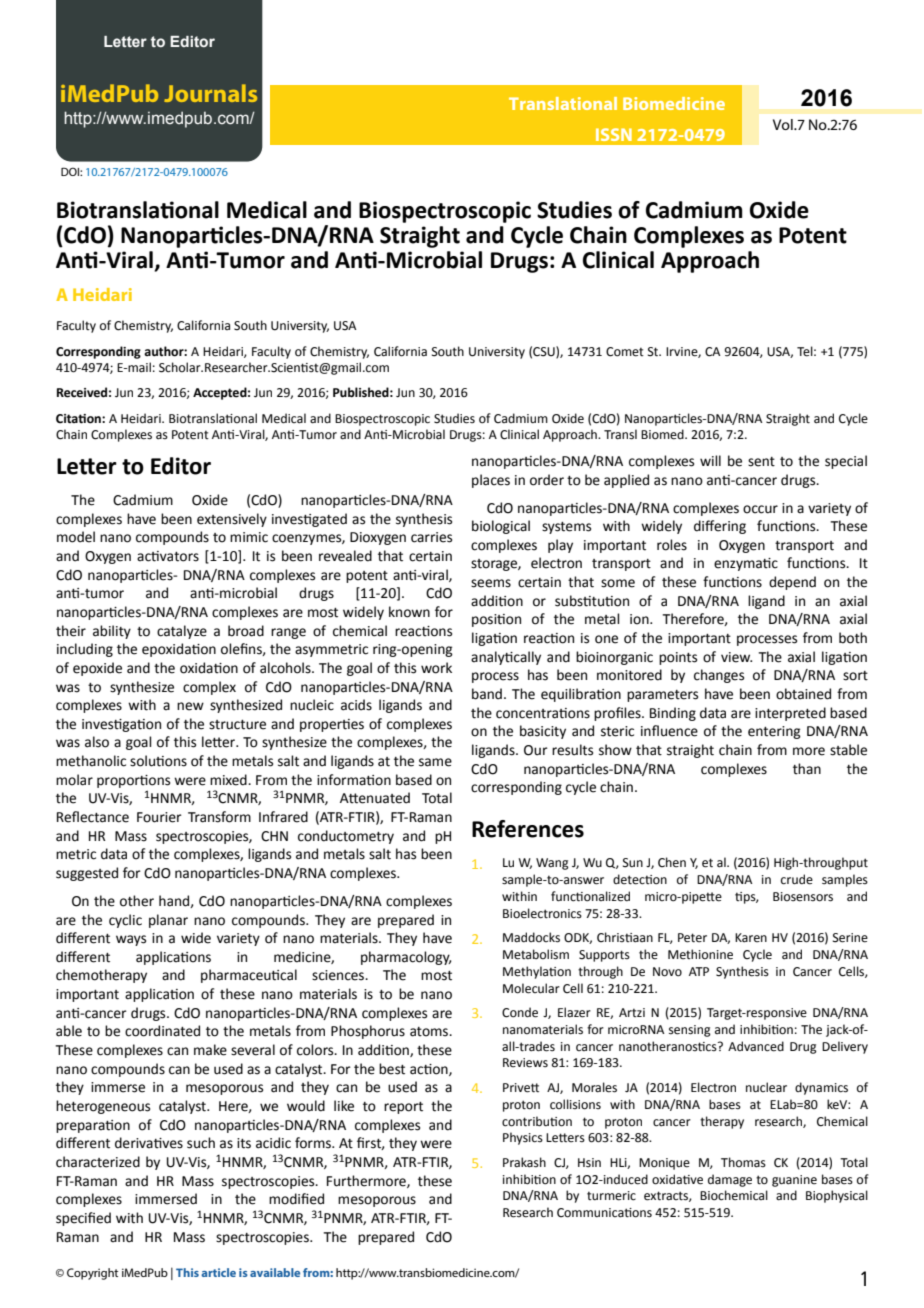 This image has height=1308, width=924. What do you see at coordinates (491, 481) in the image?
I see `places` at bounding box center [491, 481].
